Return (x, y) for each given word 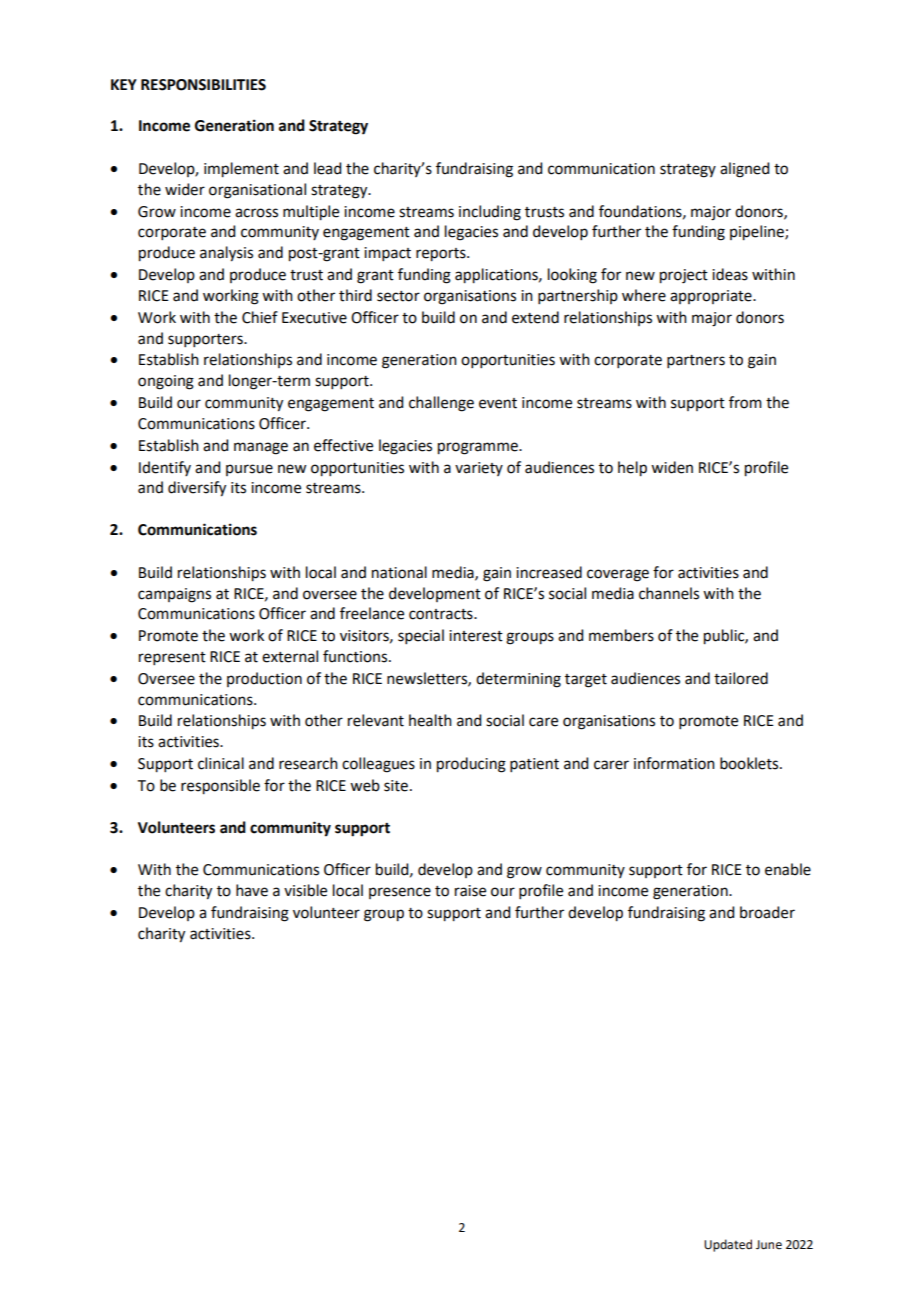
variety (479, 469)
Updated (728, 1245)
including (490, 213)
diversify (197, 489)
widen (672, 467)
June (769, 1245)
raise (470, 891)
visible (305, 890)
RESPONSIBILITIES (203, 85)
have (252, 890)
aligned (744, 170)
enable (788, 869)
